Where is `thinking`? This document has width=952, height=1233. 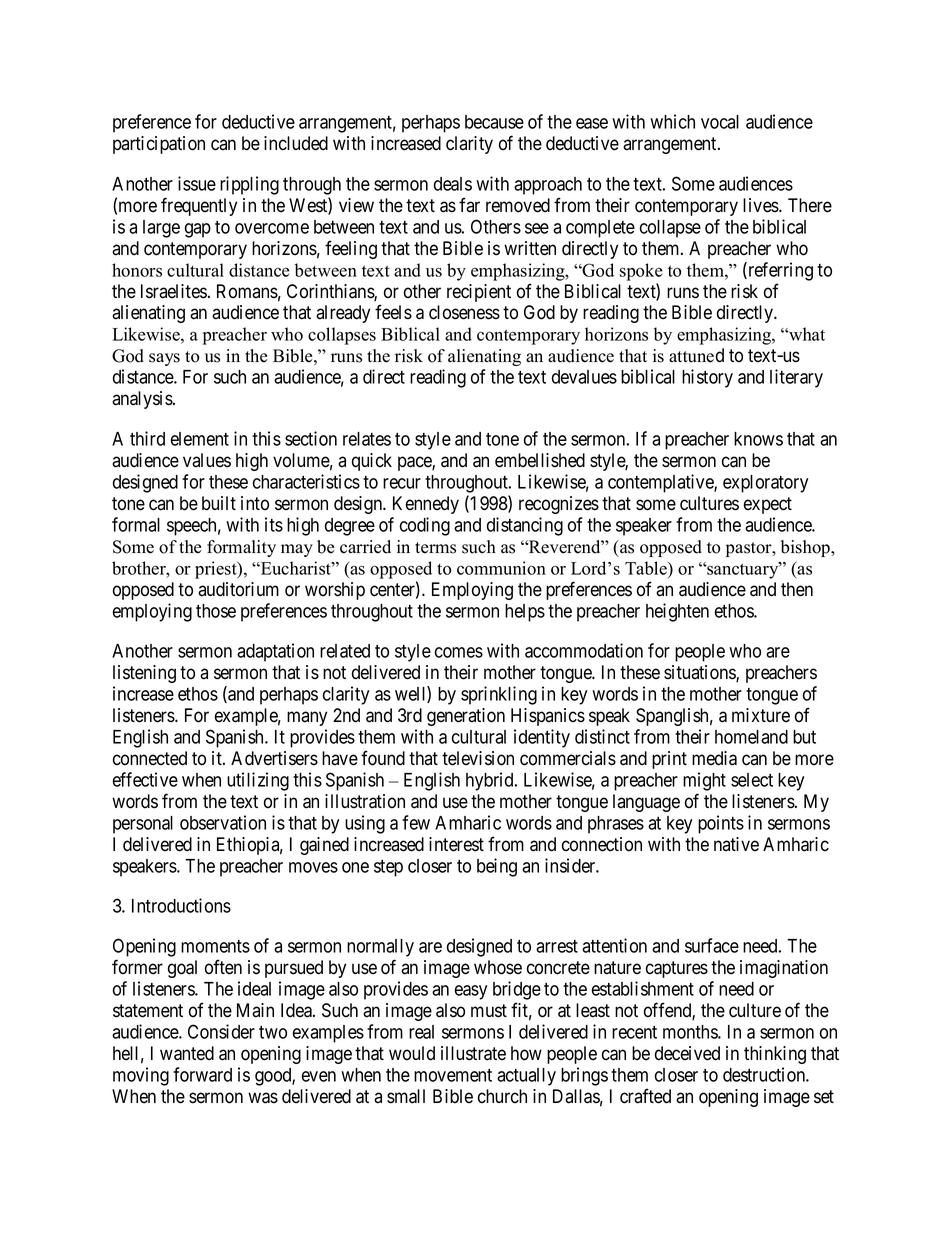 thinking is located at coordinates (775, 1055).
